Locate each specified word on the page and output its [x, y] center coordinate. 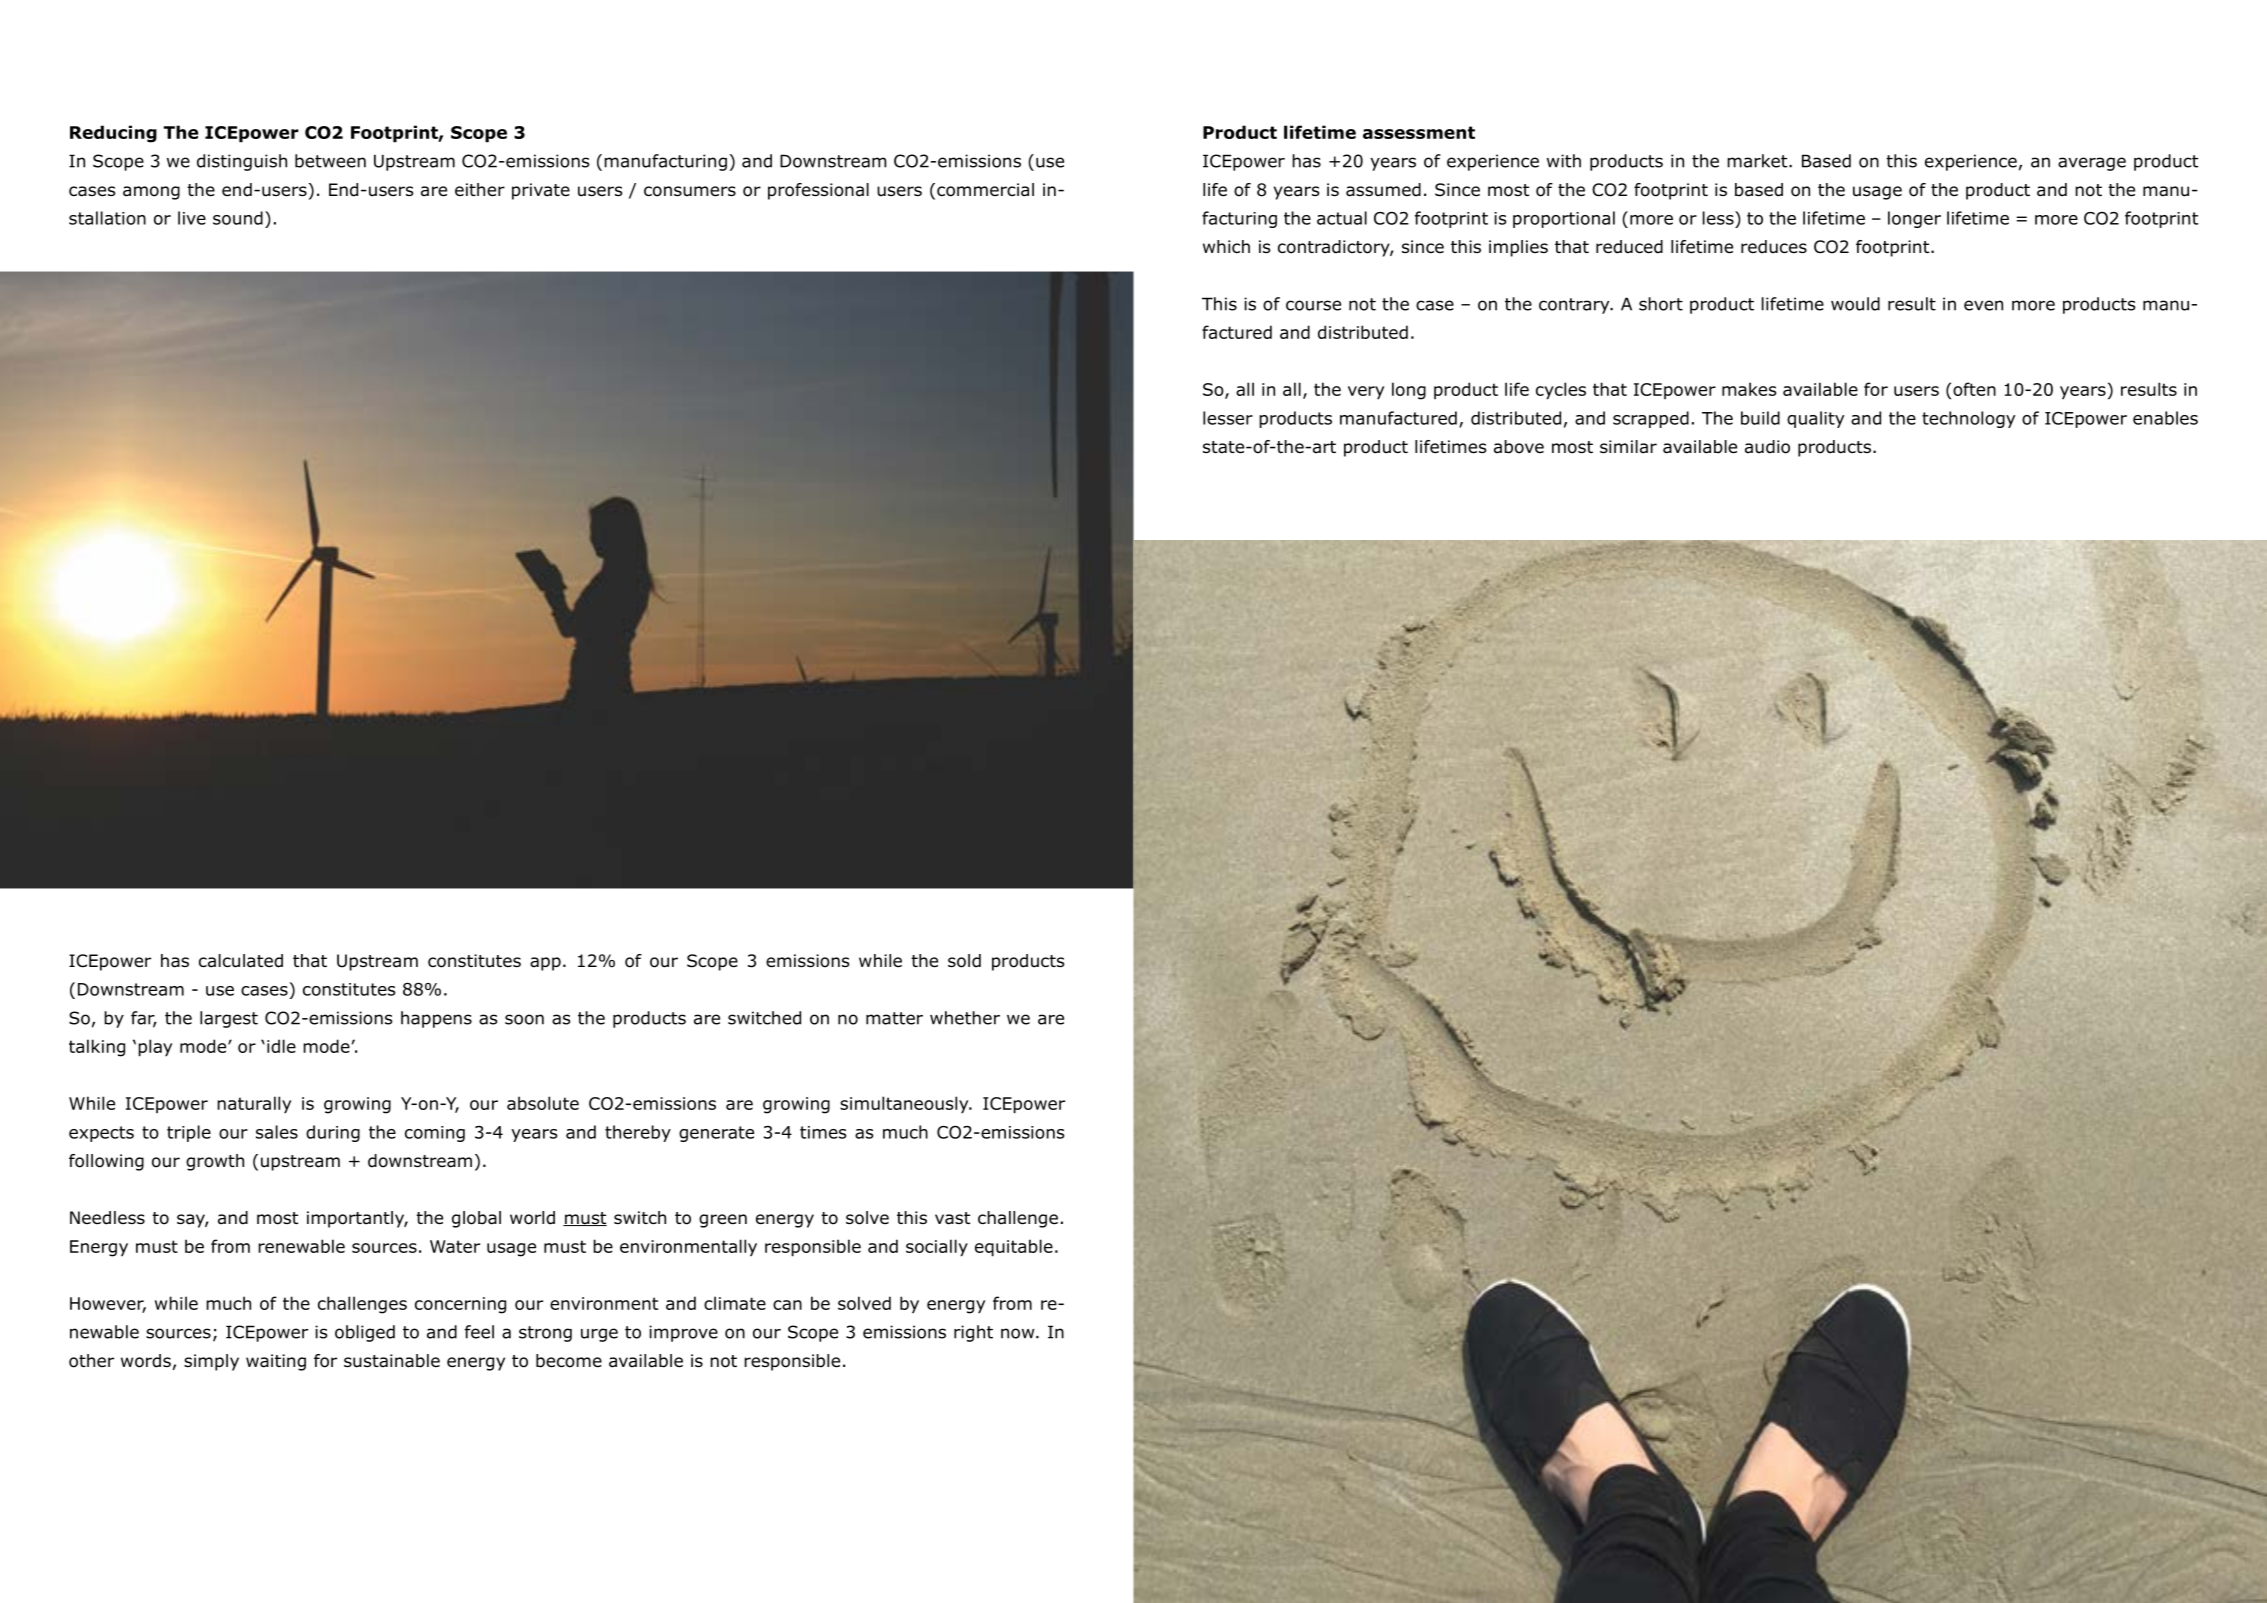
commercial [985, 190]
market [1758, 161]
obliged [365, 1333]
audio [1767, 447]
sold [964, 961]
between [330, 161]
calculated [241, 961]
